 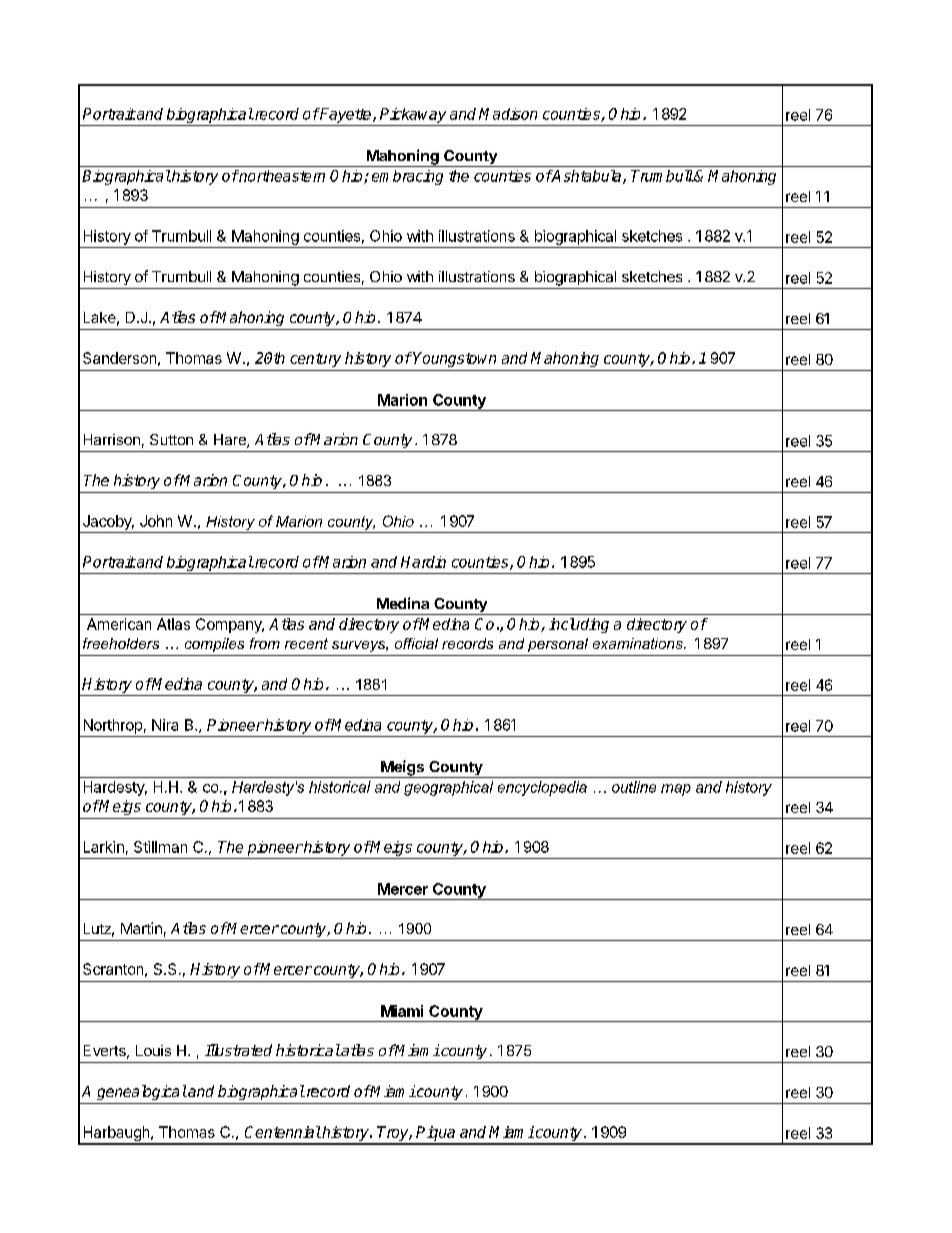 What do you see at coordinates (634, 787) in the screenshot?
I see `outline` at bounding box center [634, 787].
